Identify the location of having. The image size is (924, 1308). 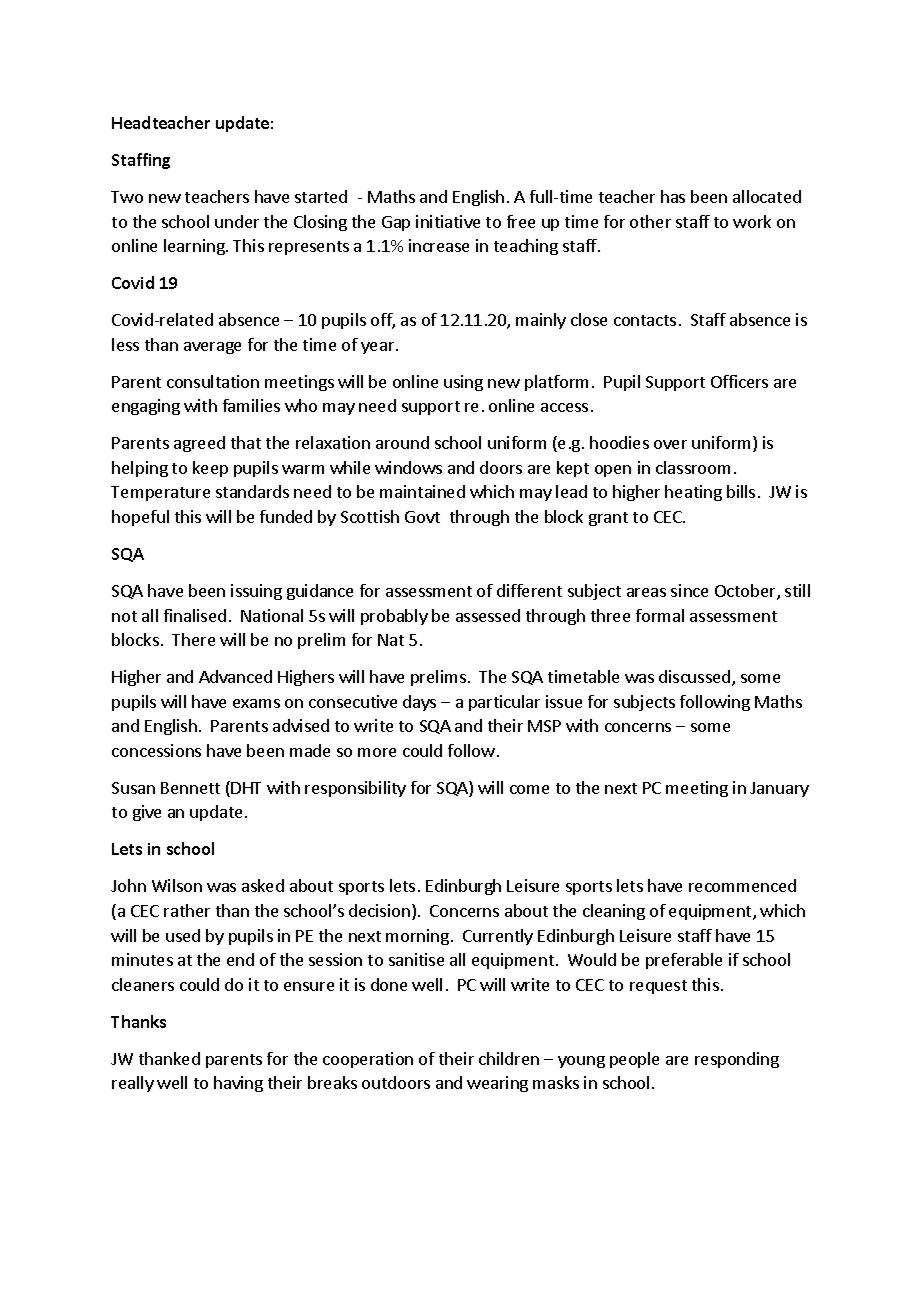
(238, 1084).
